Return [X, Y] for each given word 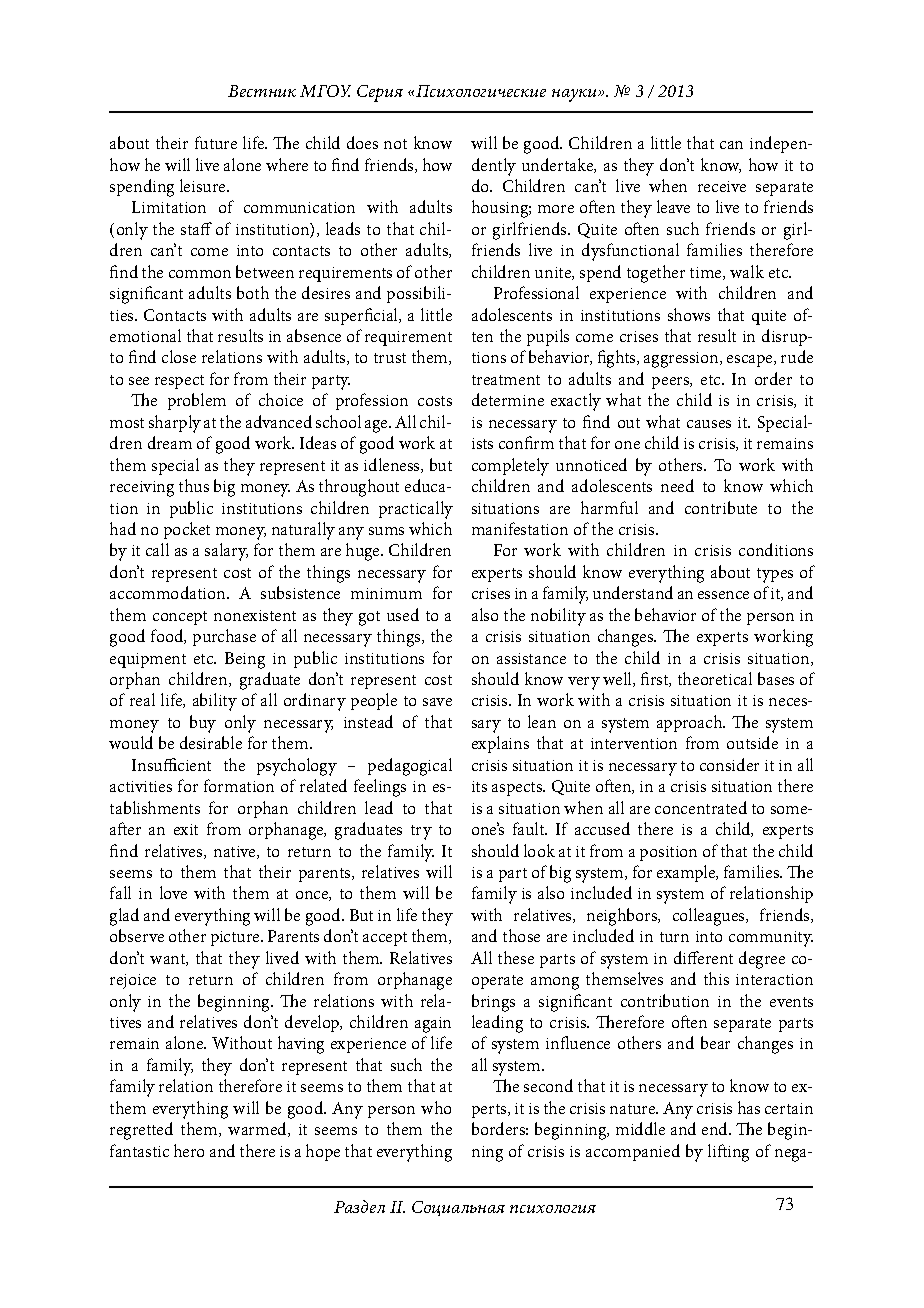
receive [722, 186]
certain [789, 1108]
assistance [531, 658]
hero [189, 1150]
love [173, 892]
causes [709, 424]
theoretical [715, 678]
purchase [224, 637]
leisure [204, 185]
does [362, 142]
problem [197, 401]
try [421, 832]
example [687, 873]
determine [508, 399]
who [436, 1107]
